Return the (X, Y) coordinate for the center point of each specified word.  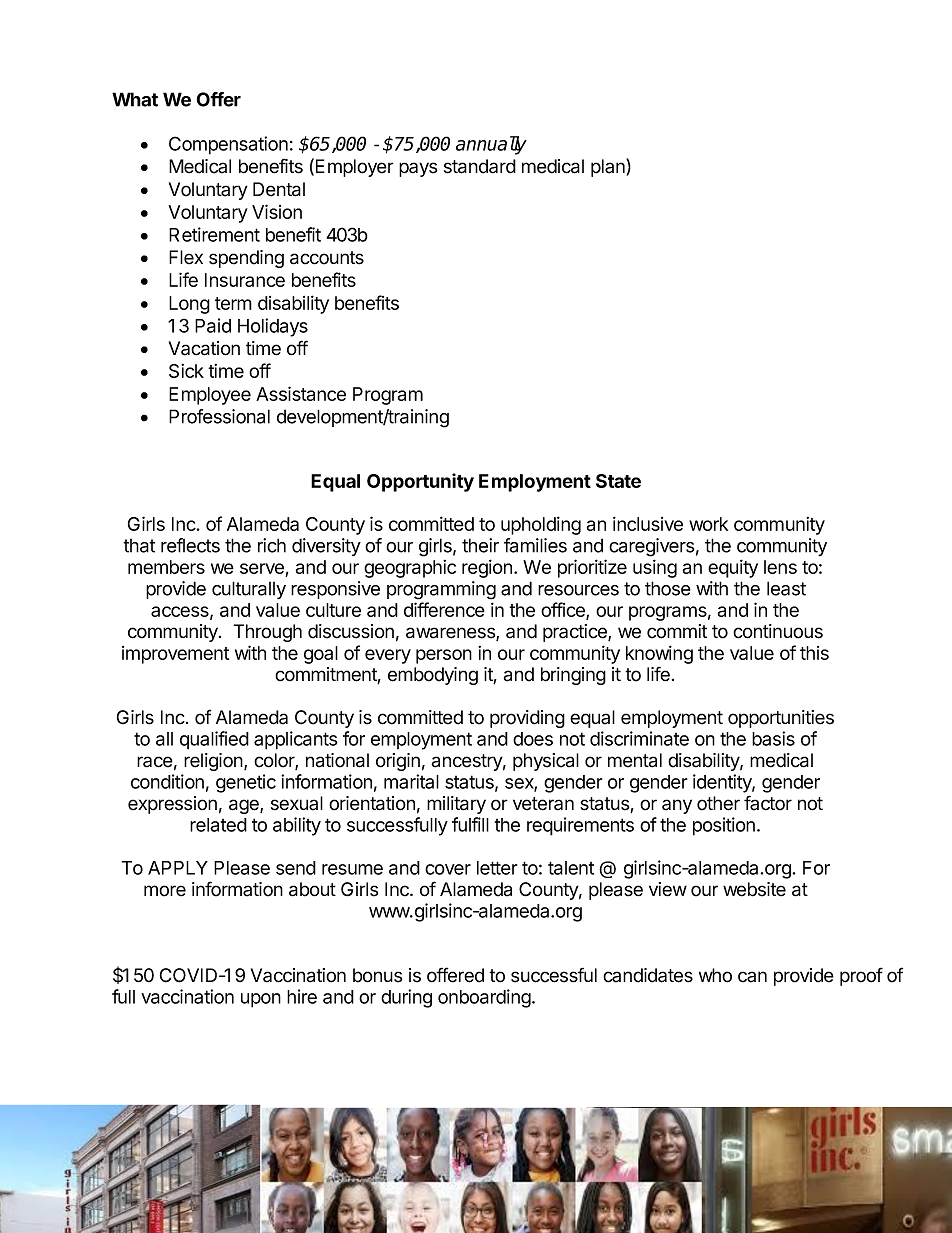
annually (491, 145)
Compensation (228, 145)
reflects (190, 545)
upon (261, 1000)
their (480, 545)
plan (609, 167)
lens (780, 567)
